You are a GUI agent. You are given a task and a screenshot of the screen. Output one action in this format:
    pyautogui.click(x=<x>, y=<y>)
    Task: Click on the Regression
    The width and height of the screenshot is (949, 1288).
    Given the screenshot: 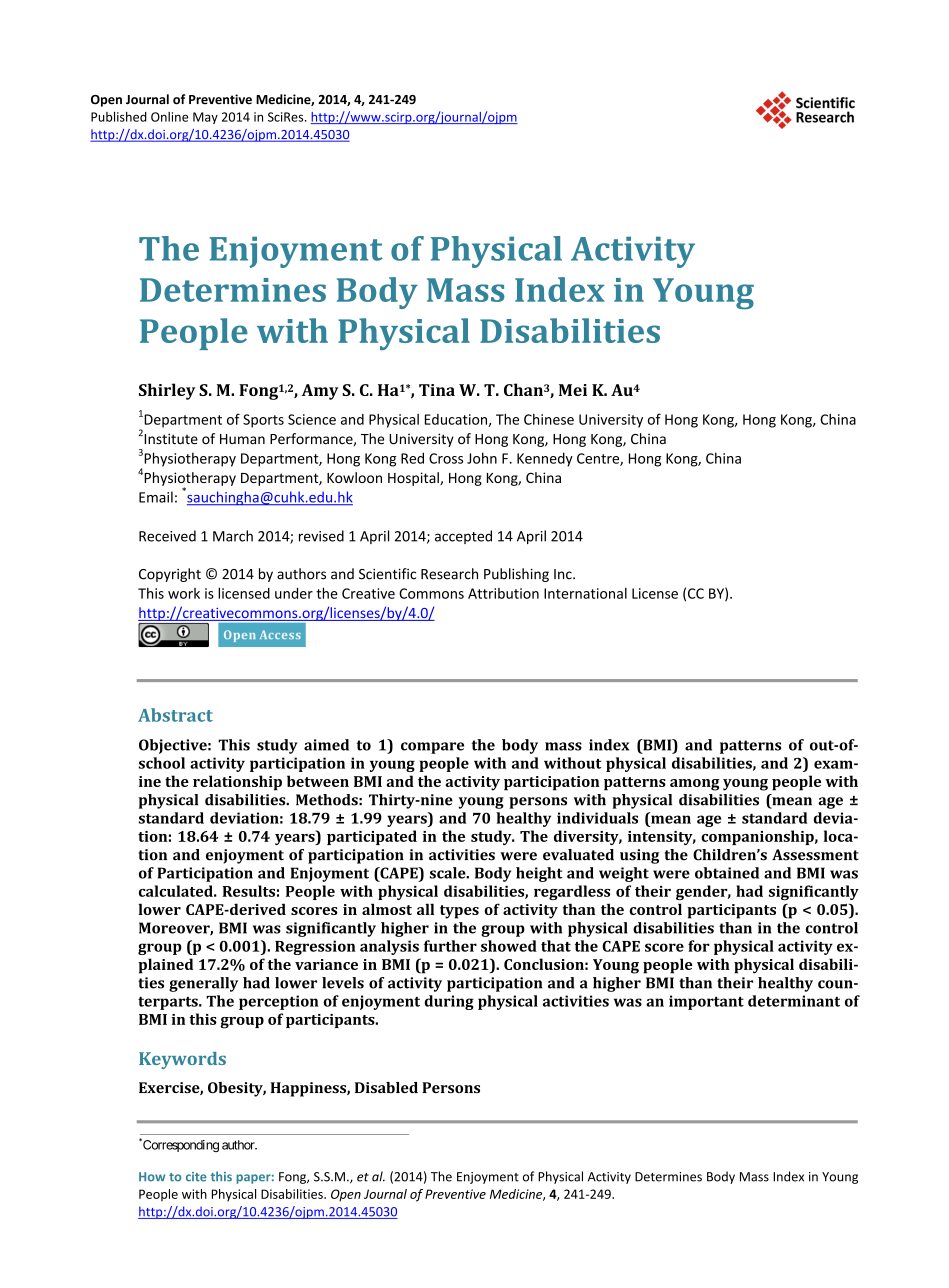 What is the action you would take?
    pyautogui.click(x=315, y=947)
